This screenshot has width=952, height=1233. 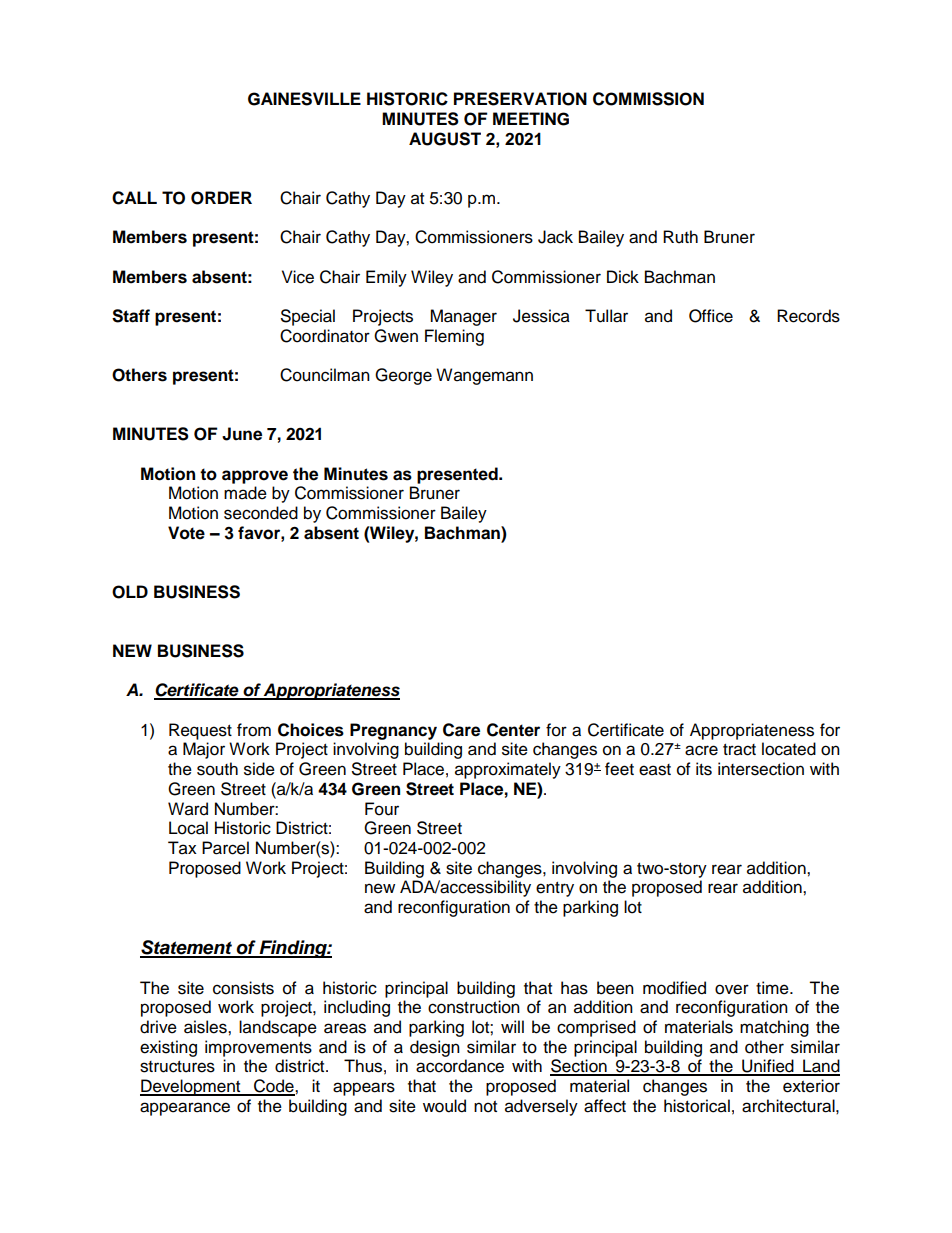 I want to click on June, so click(x=242, y=434).
